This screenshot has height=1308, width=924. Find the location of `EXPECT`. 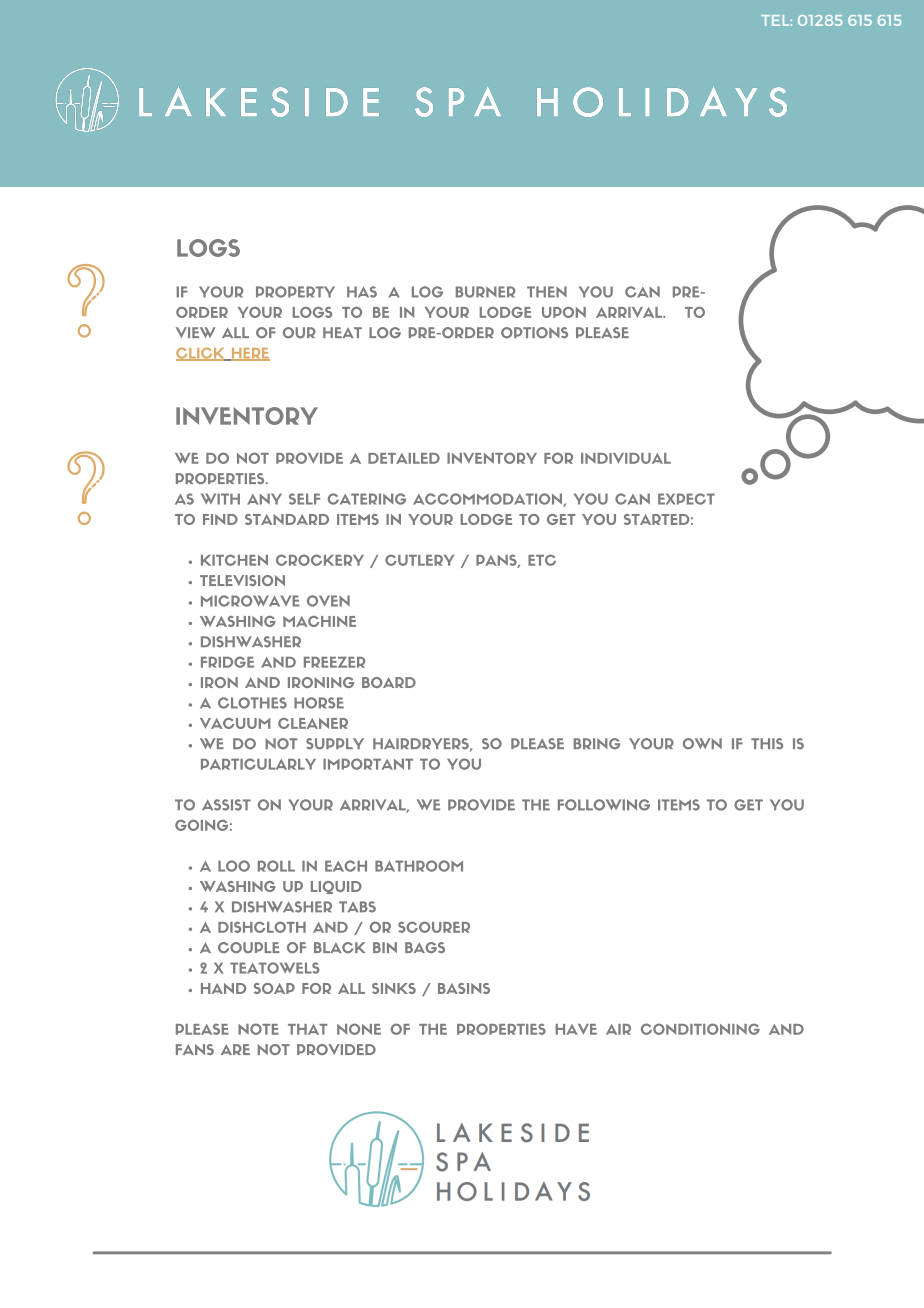

EXPECT is located at coordinates (686, 499).
